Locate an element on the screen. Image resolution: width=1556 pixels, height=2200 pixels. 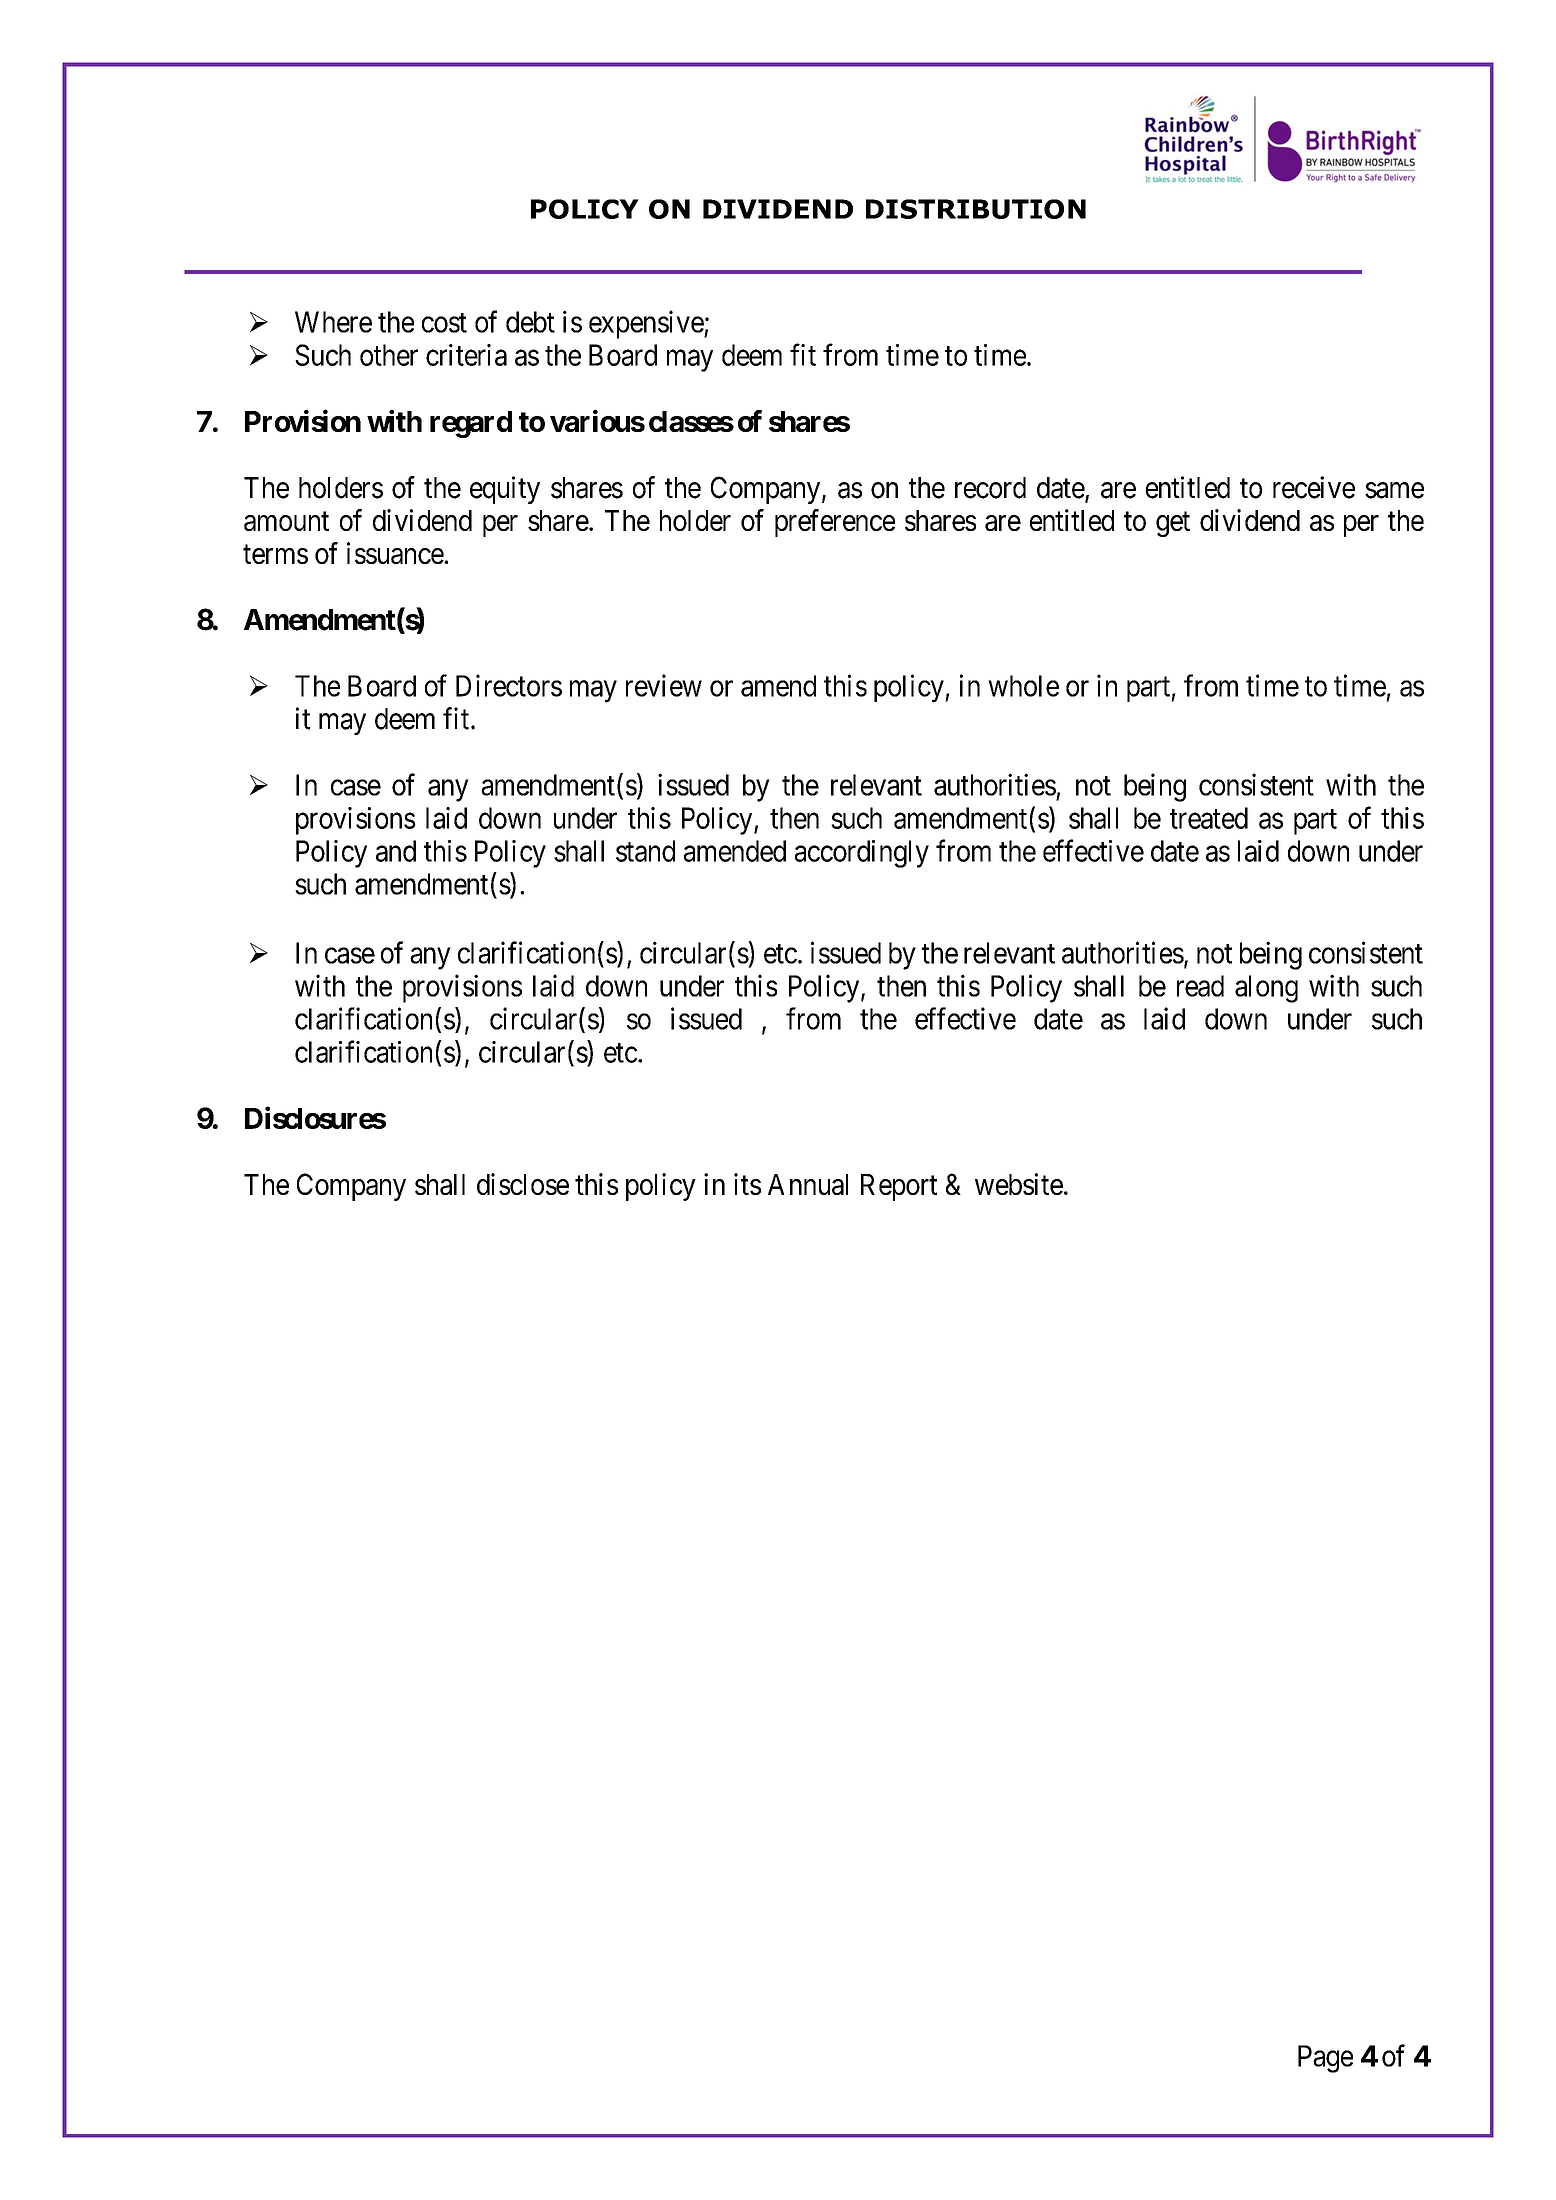
Annual is located at coordinates (808, 1184).
